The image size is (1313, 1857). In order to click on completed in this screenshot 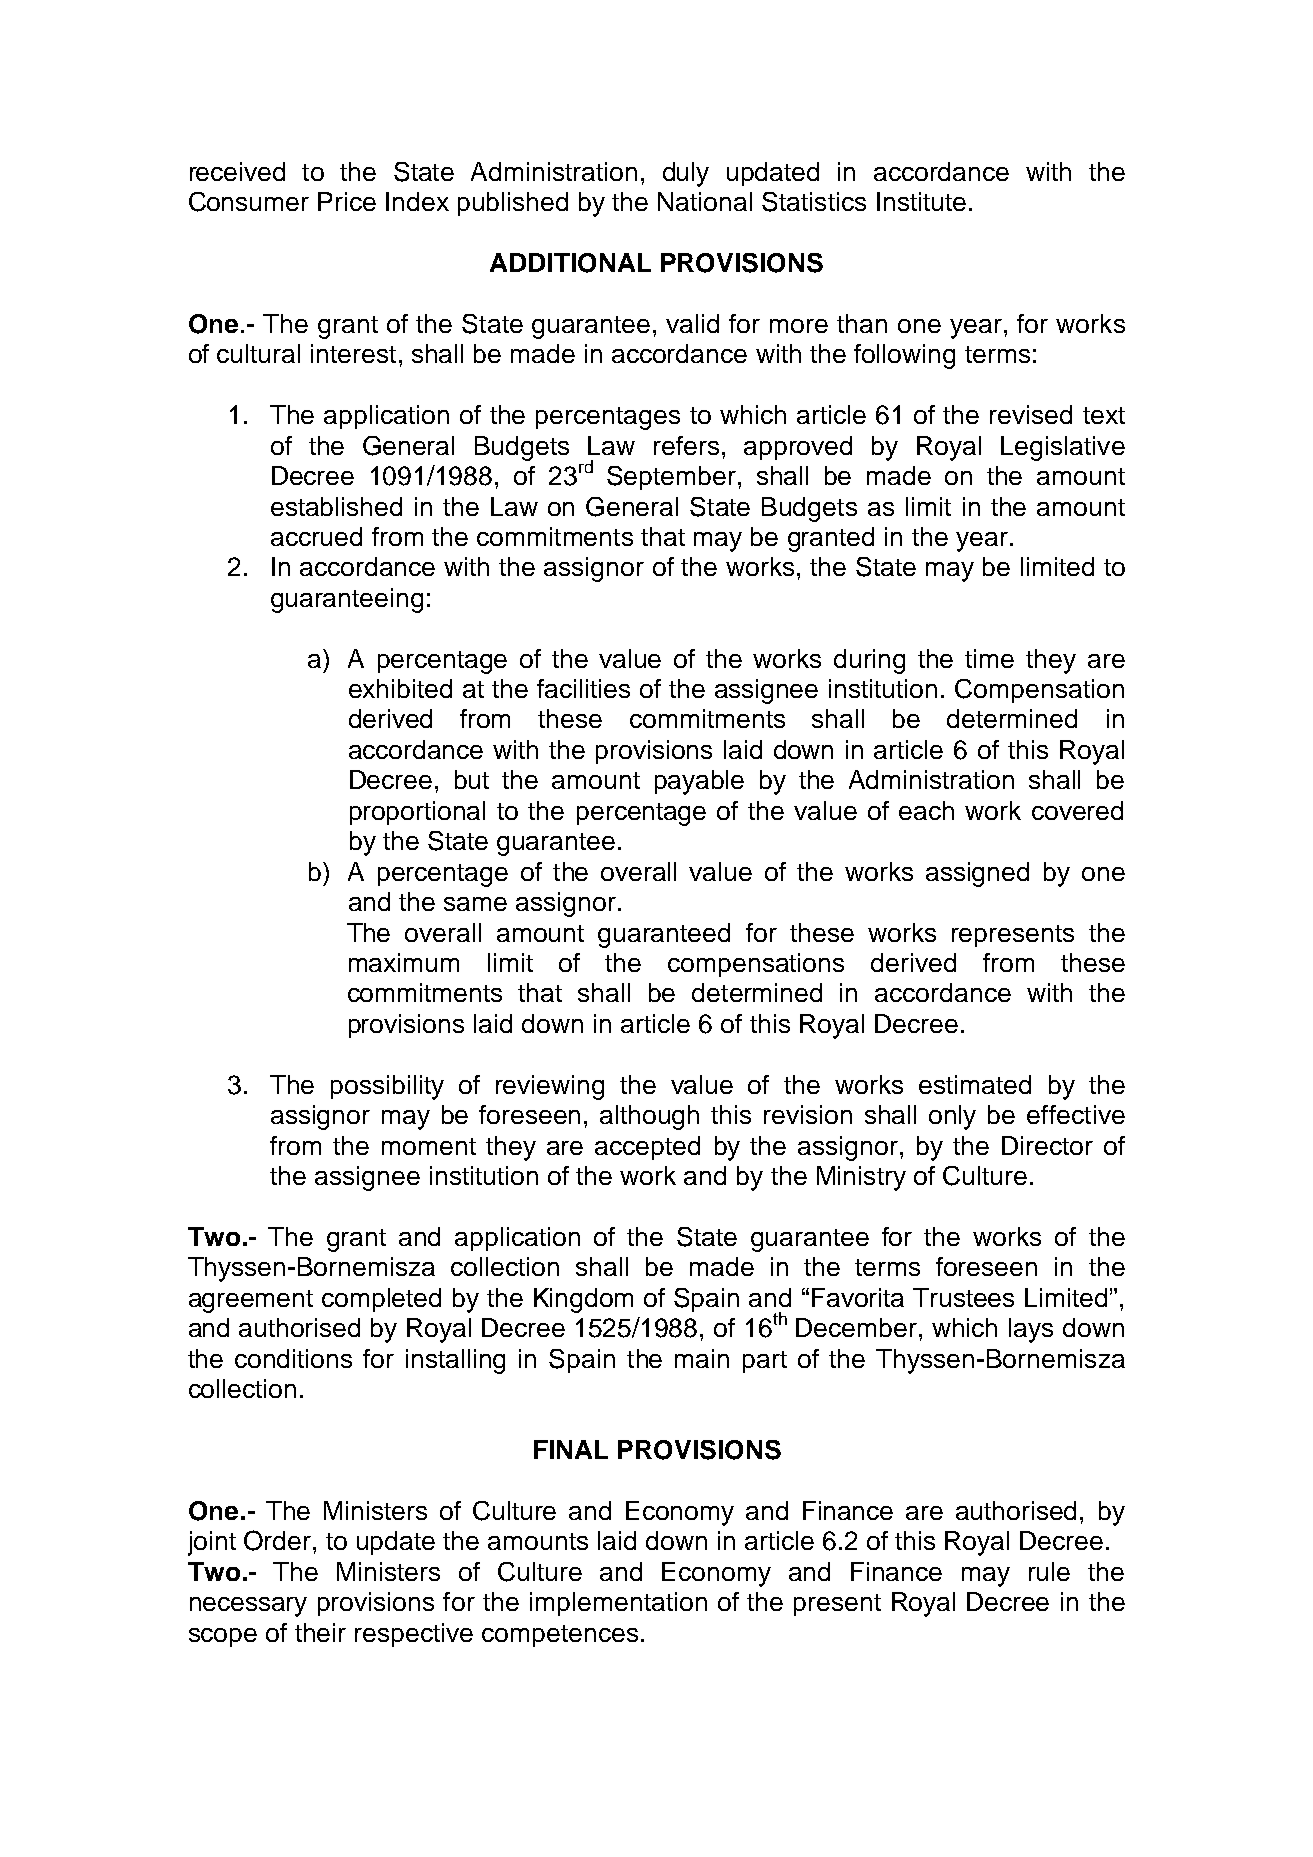, I will do `click(381, 1300)`.
